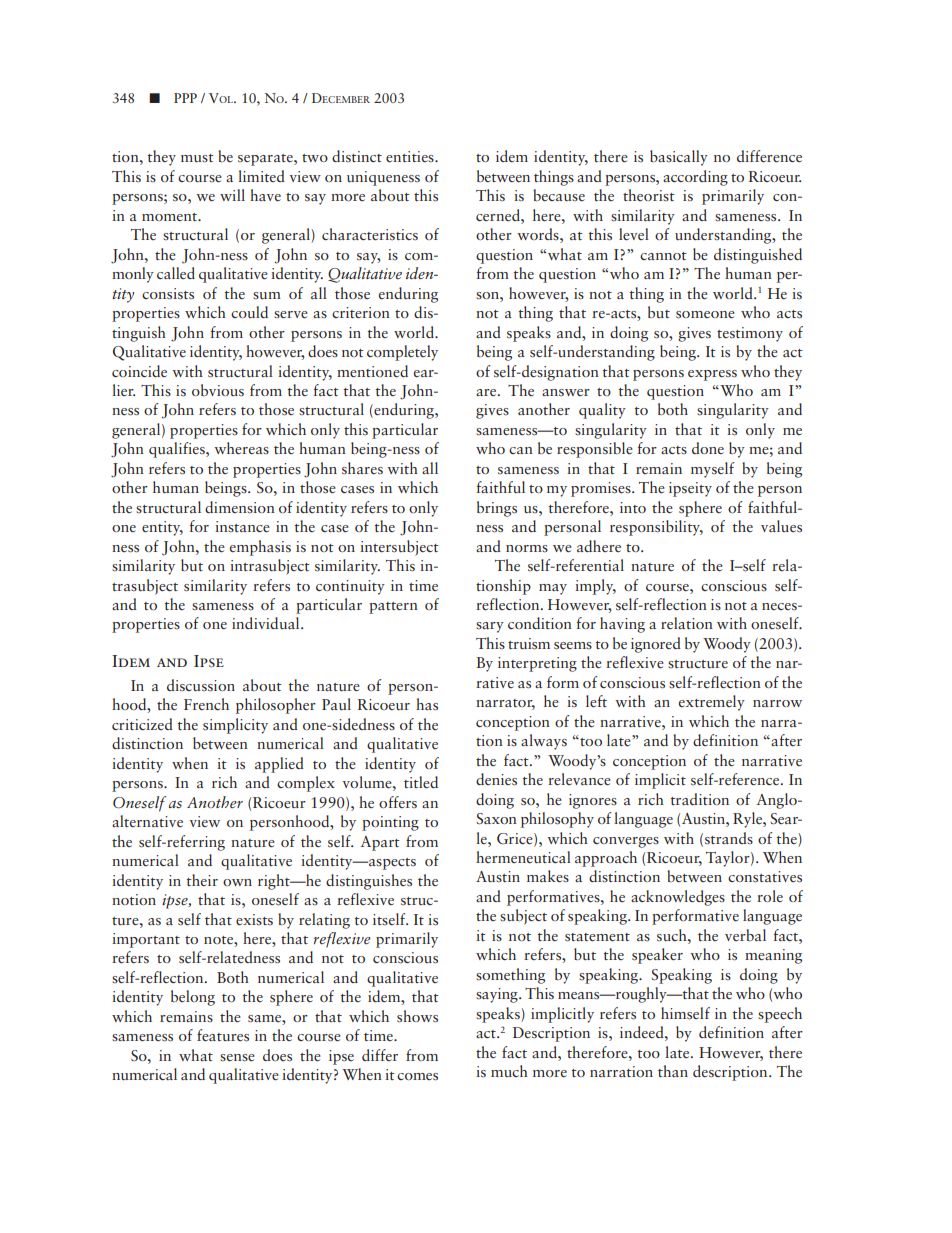 This screenshot has height=1233, width=952. Describe the element at coordinates (237, 1058) in the screenshot. I see `sense` at that location.
